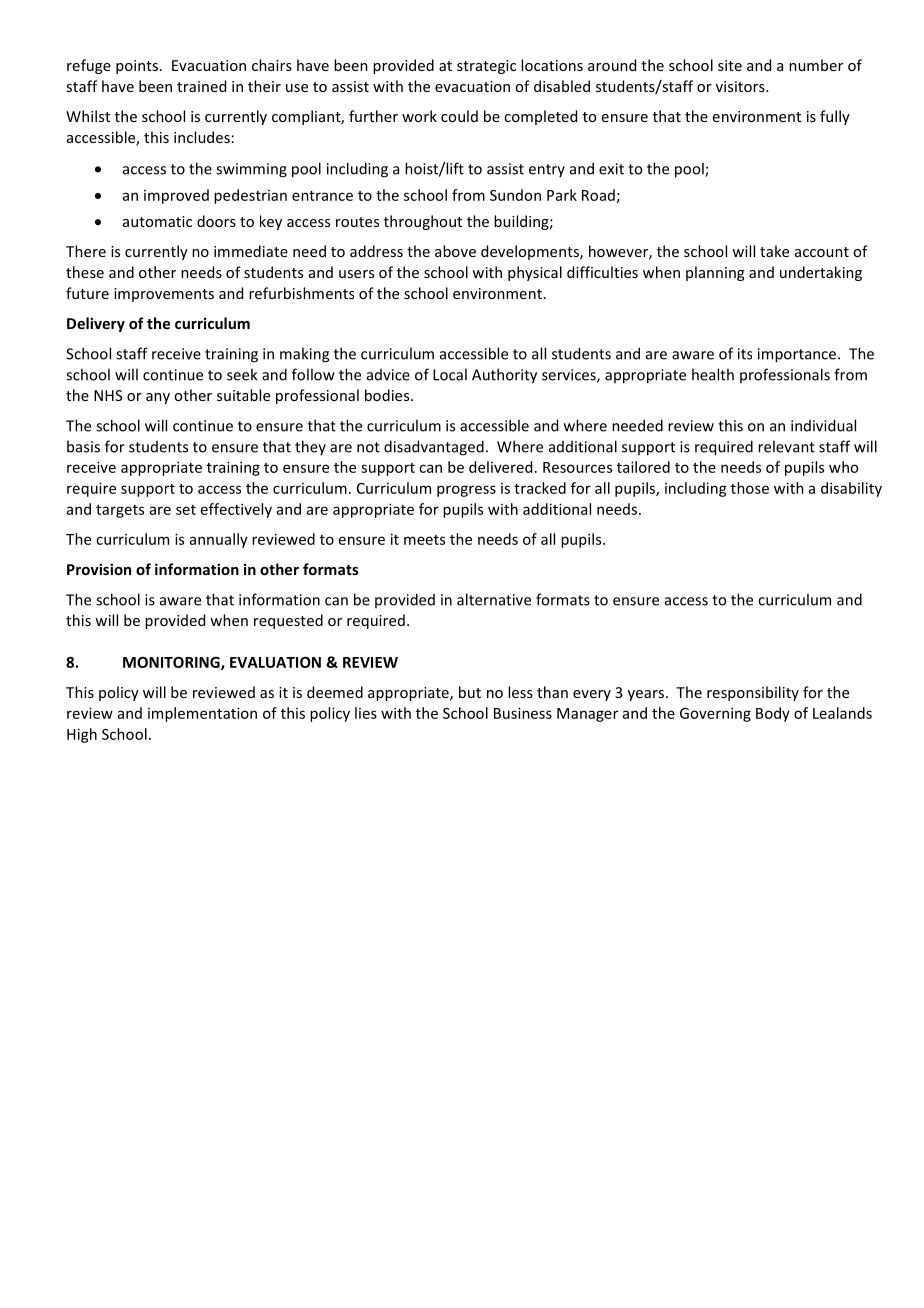  Describe the element at coordinates (158, 398) in the screenshot. I see `any` at that location.
